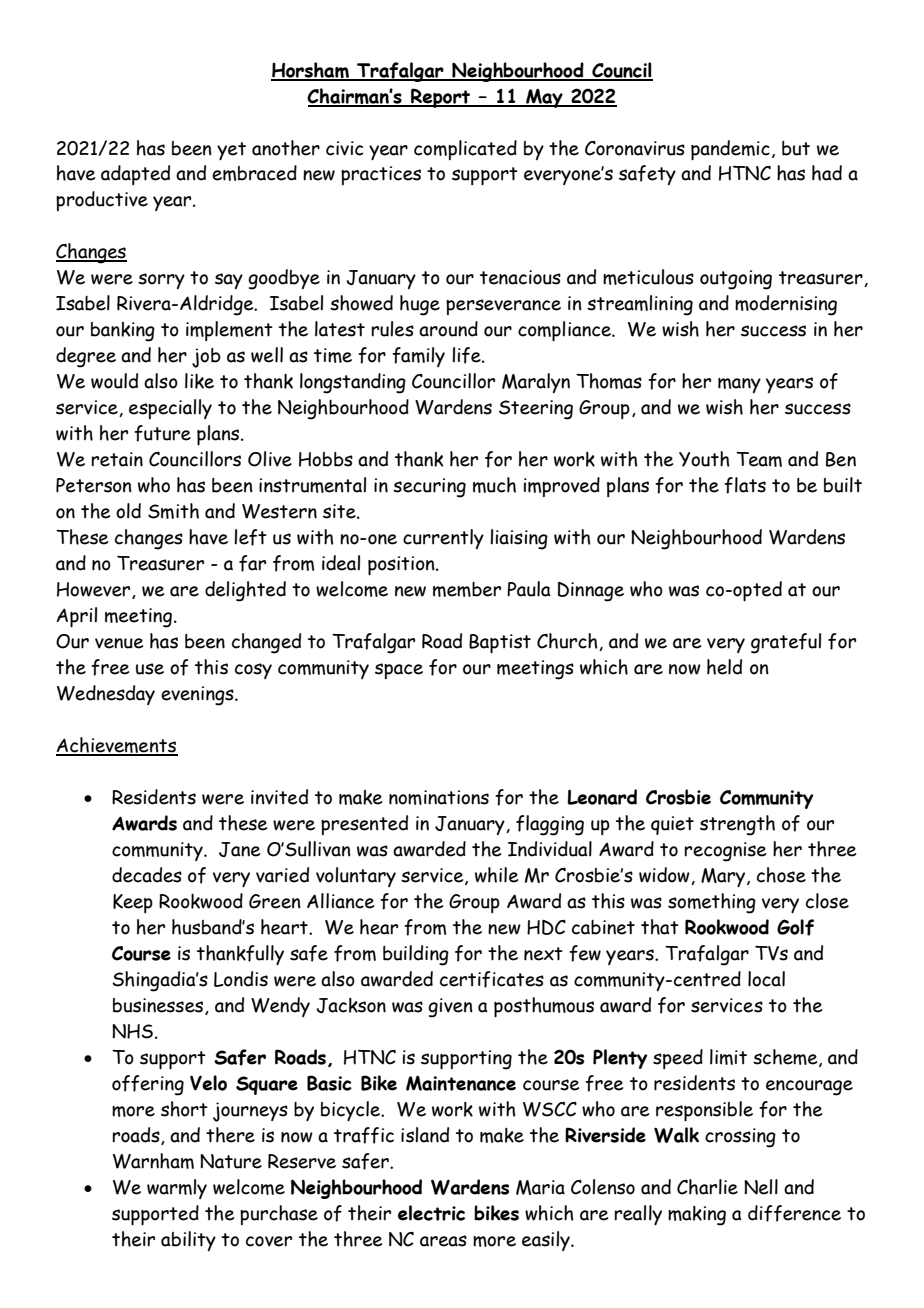  What do you see at coordinates (730, 150) in the screenshot?
I see `pandemic` at bounding box center [730, 150].
